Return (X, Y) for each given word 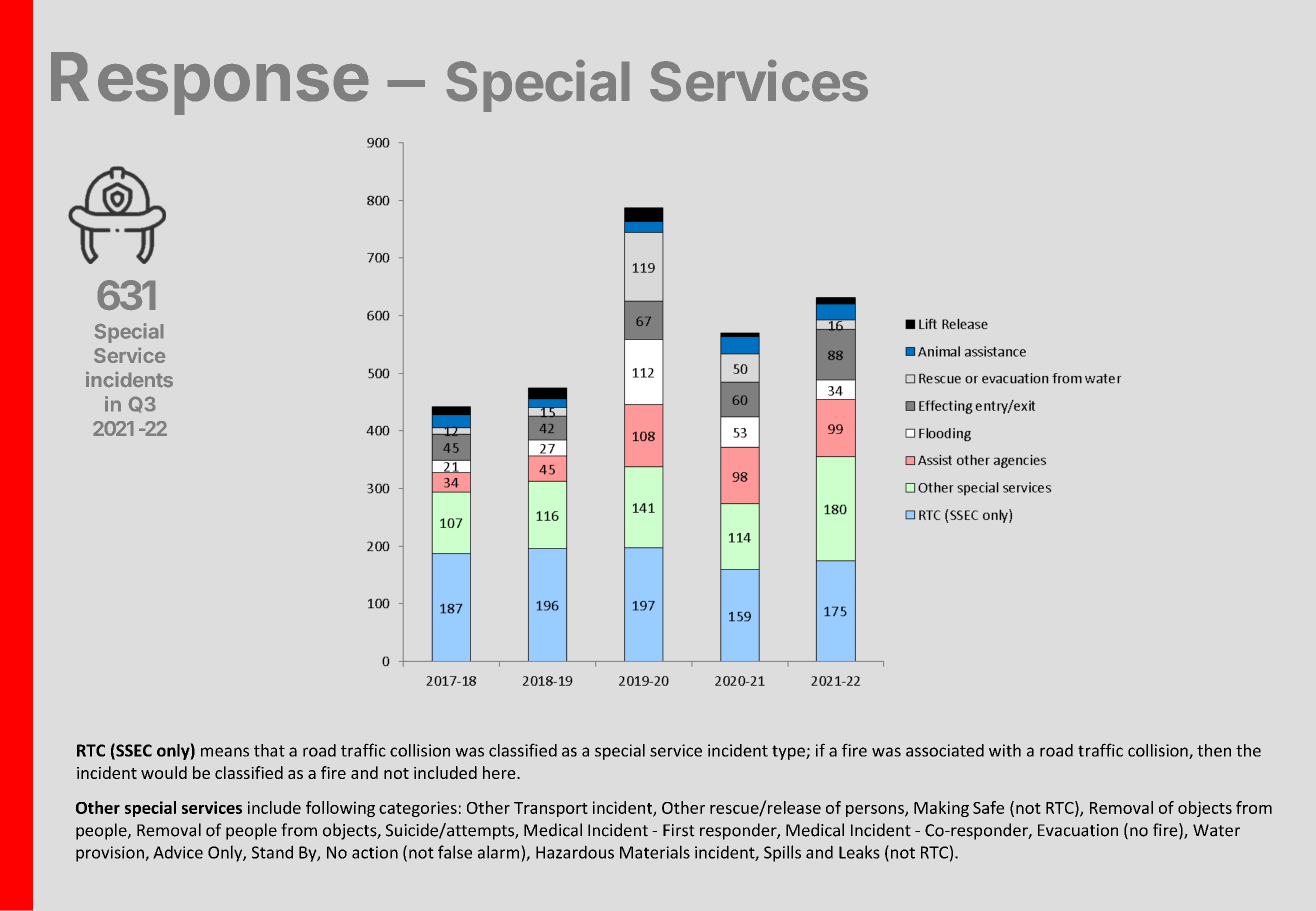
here (500, 772)
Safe (988, 807)
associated (945, 750)
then (1214, 750)
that (269, 750)
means (225, 752)
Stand (272, 852)
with (1005, 750)
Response (209, 83)
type (789, 752)
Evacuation (1078, 830)
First (679, 830)
